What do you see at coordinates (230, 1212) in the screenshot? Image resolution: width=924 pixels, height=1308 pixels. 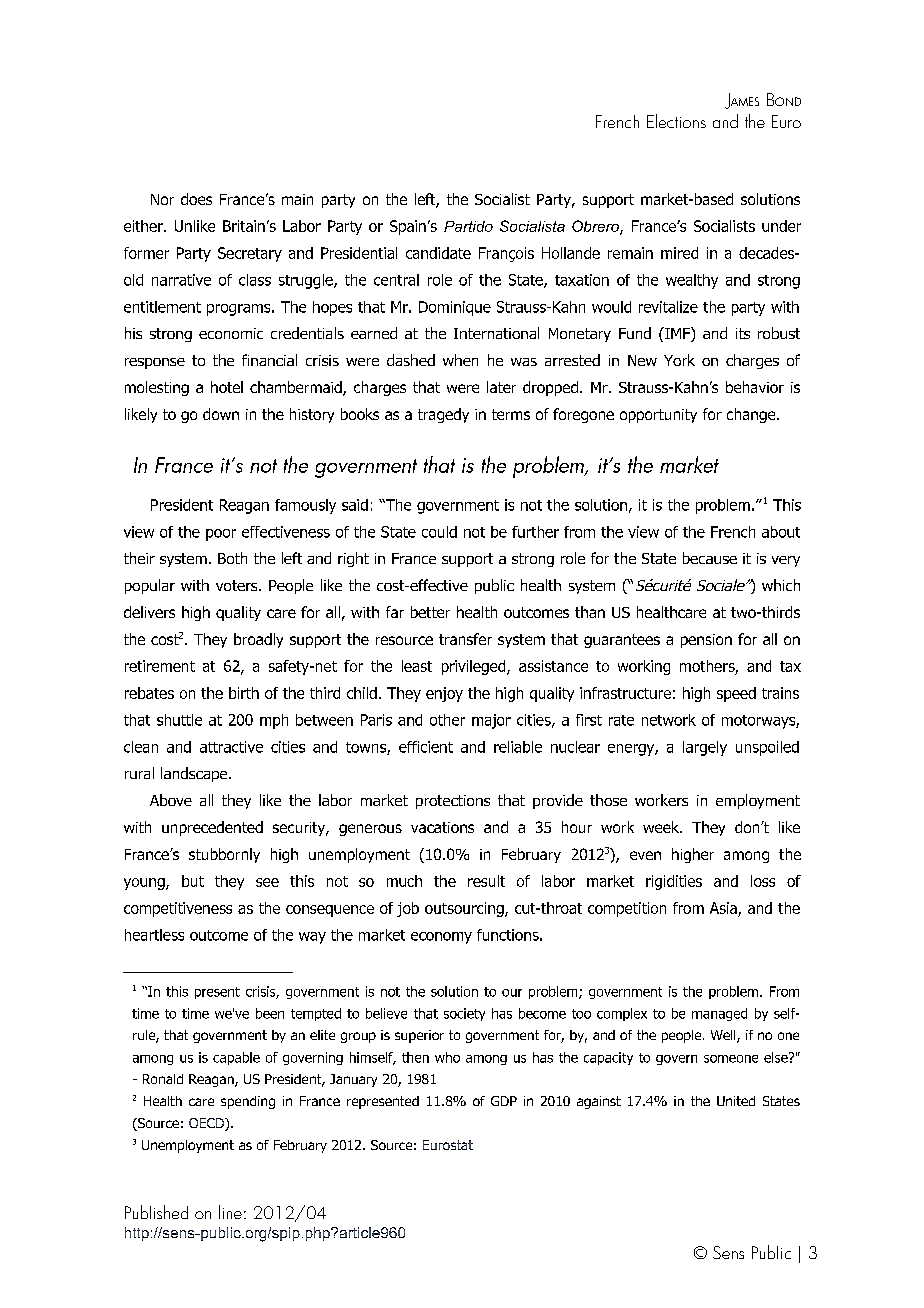 I see `line` at bounding box center [230, 1212].
